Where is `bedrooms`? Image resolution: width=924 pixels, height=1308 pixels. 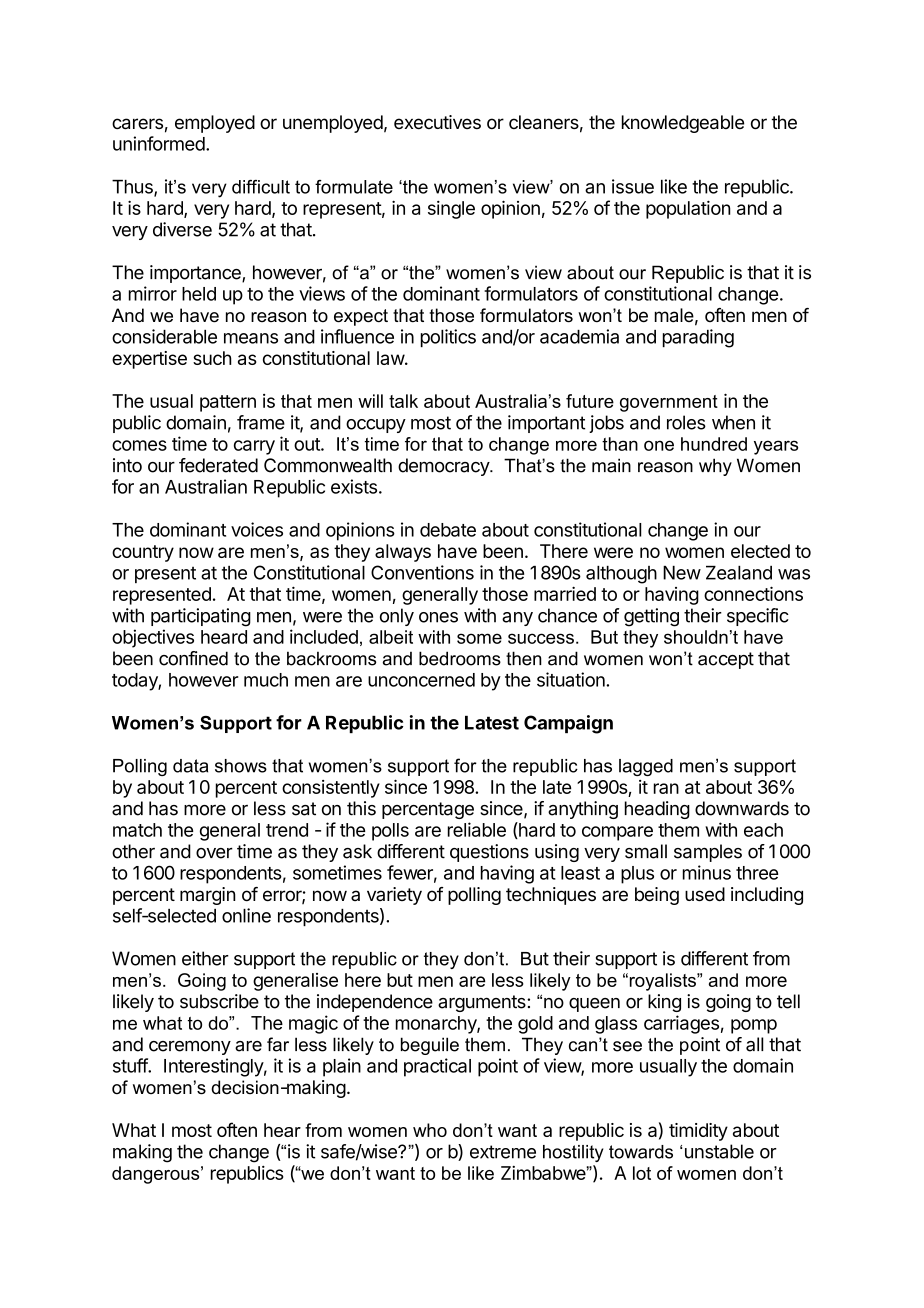
bedrooms is located at coordinates (460, 658).
